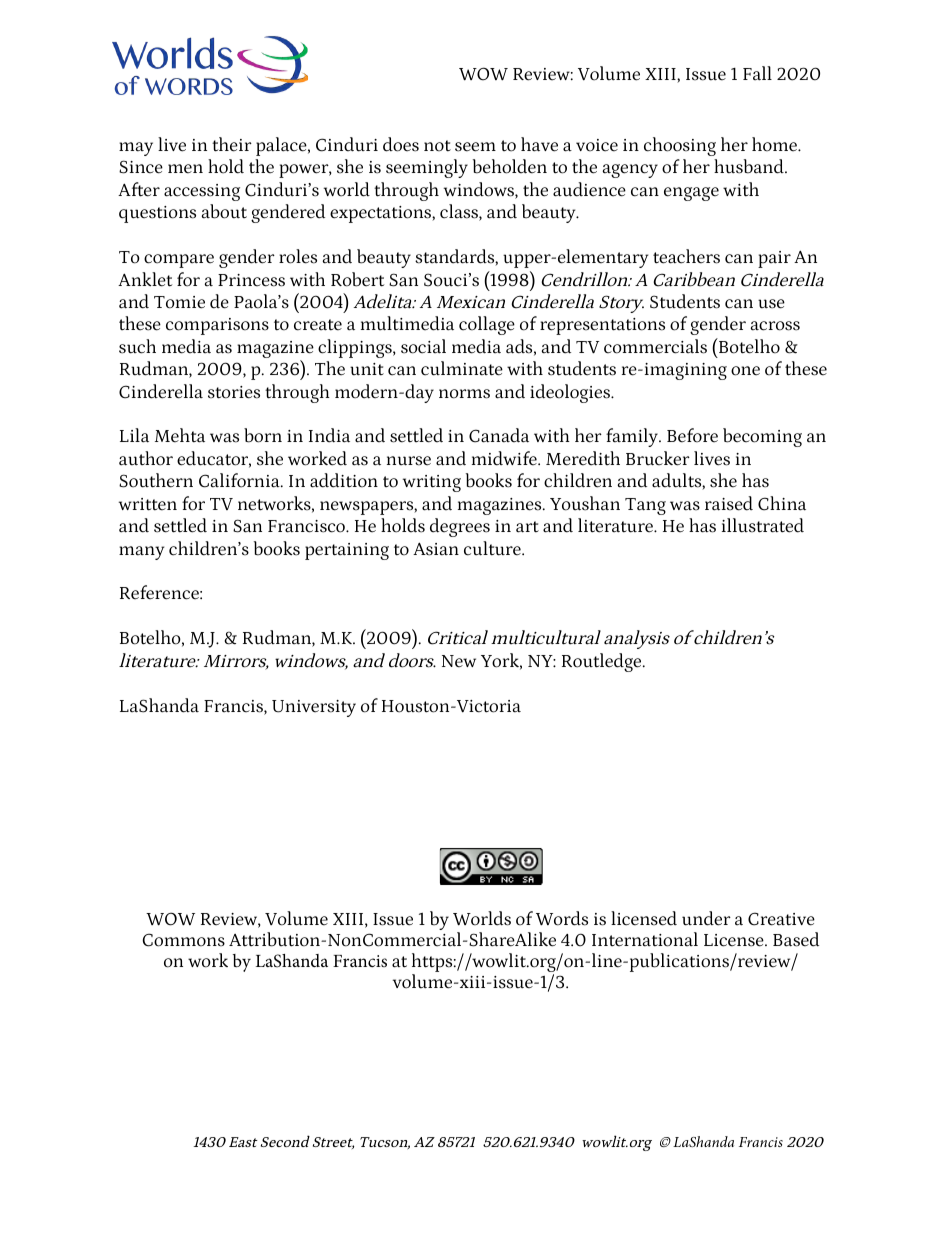 The height and width of the page is (1233, 952). What do you see at coordinates (183, 940) in the page?
I see `Commons` at bounding box center [183, 940].
